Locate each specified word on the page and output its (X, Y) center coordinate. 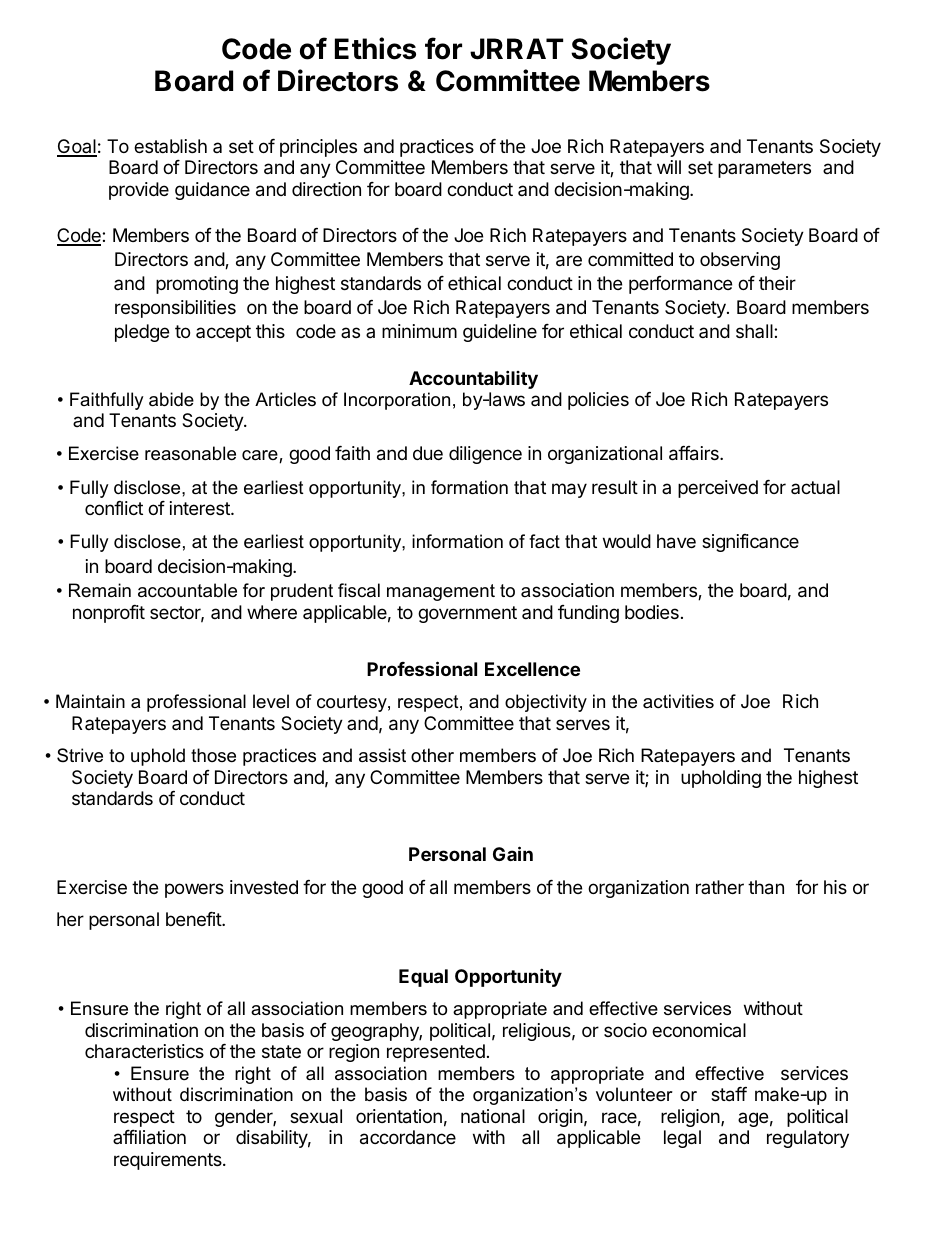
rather (720, 887)
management (441, 592)
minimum (419, 331)
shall (755, 331)
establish (170, 146)
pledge (142, 333)
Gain (513, 853)
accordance (408, 1137)
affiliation (149, 1137)
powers (194, 890)
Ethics (375, 48)
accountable (187, 590)
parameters (764, 169)
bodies (652, 612)
